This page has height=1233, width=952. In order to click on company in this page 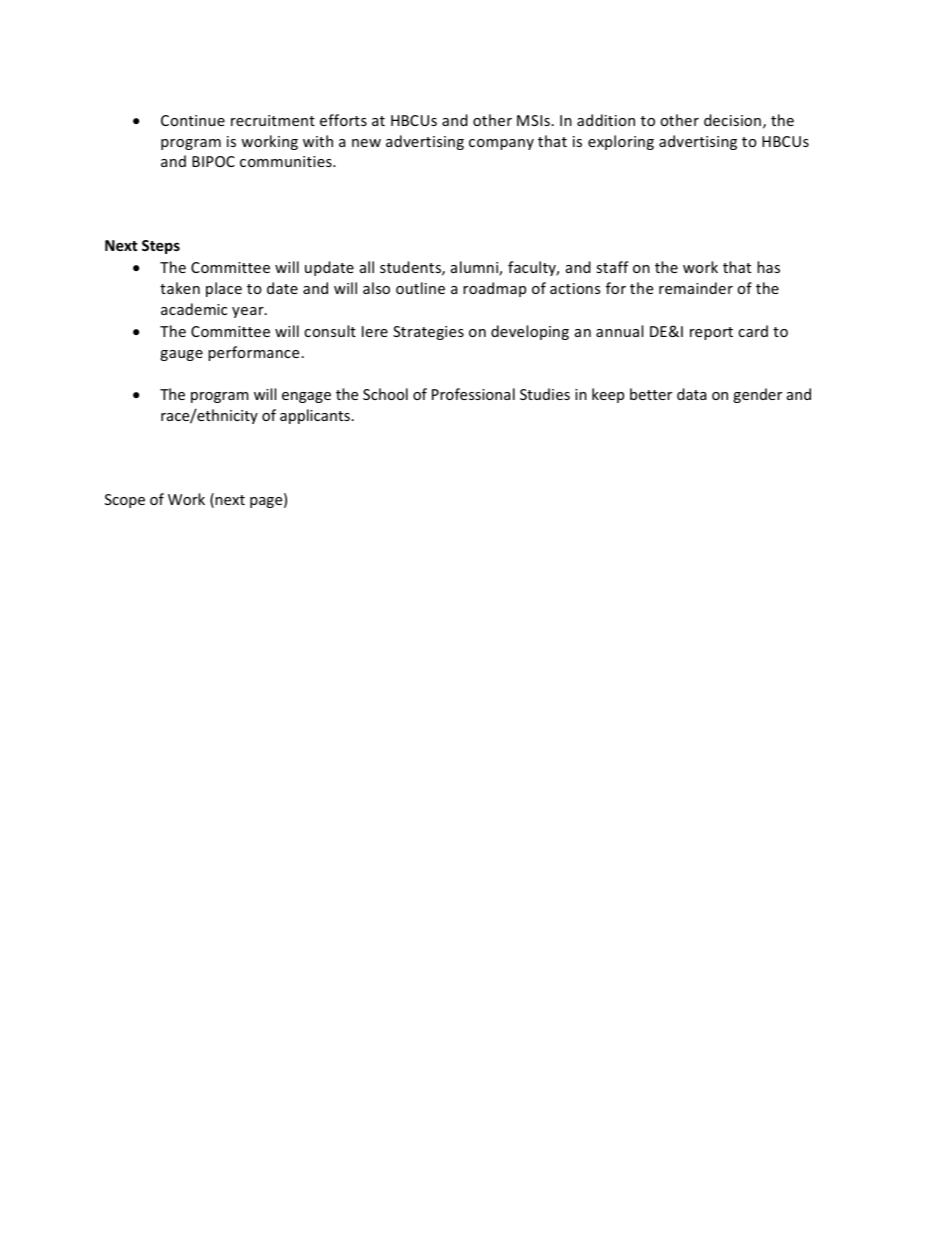, I will do `click(501, 144)`.
